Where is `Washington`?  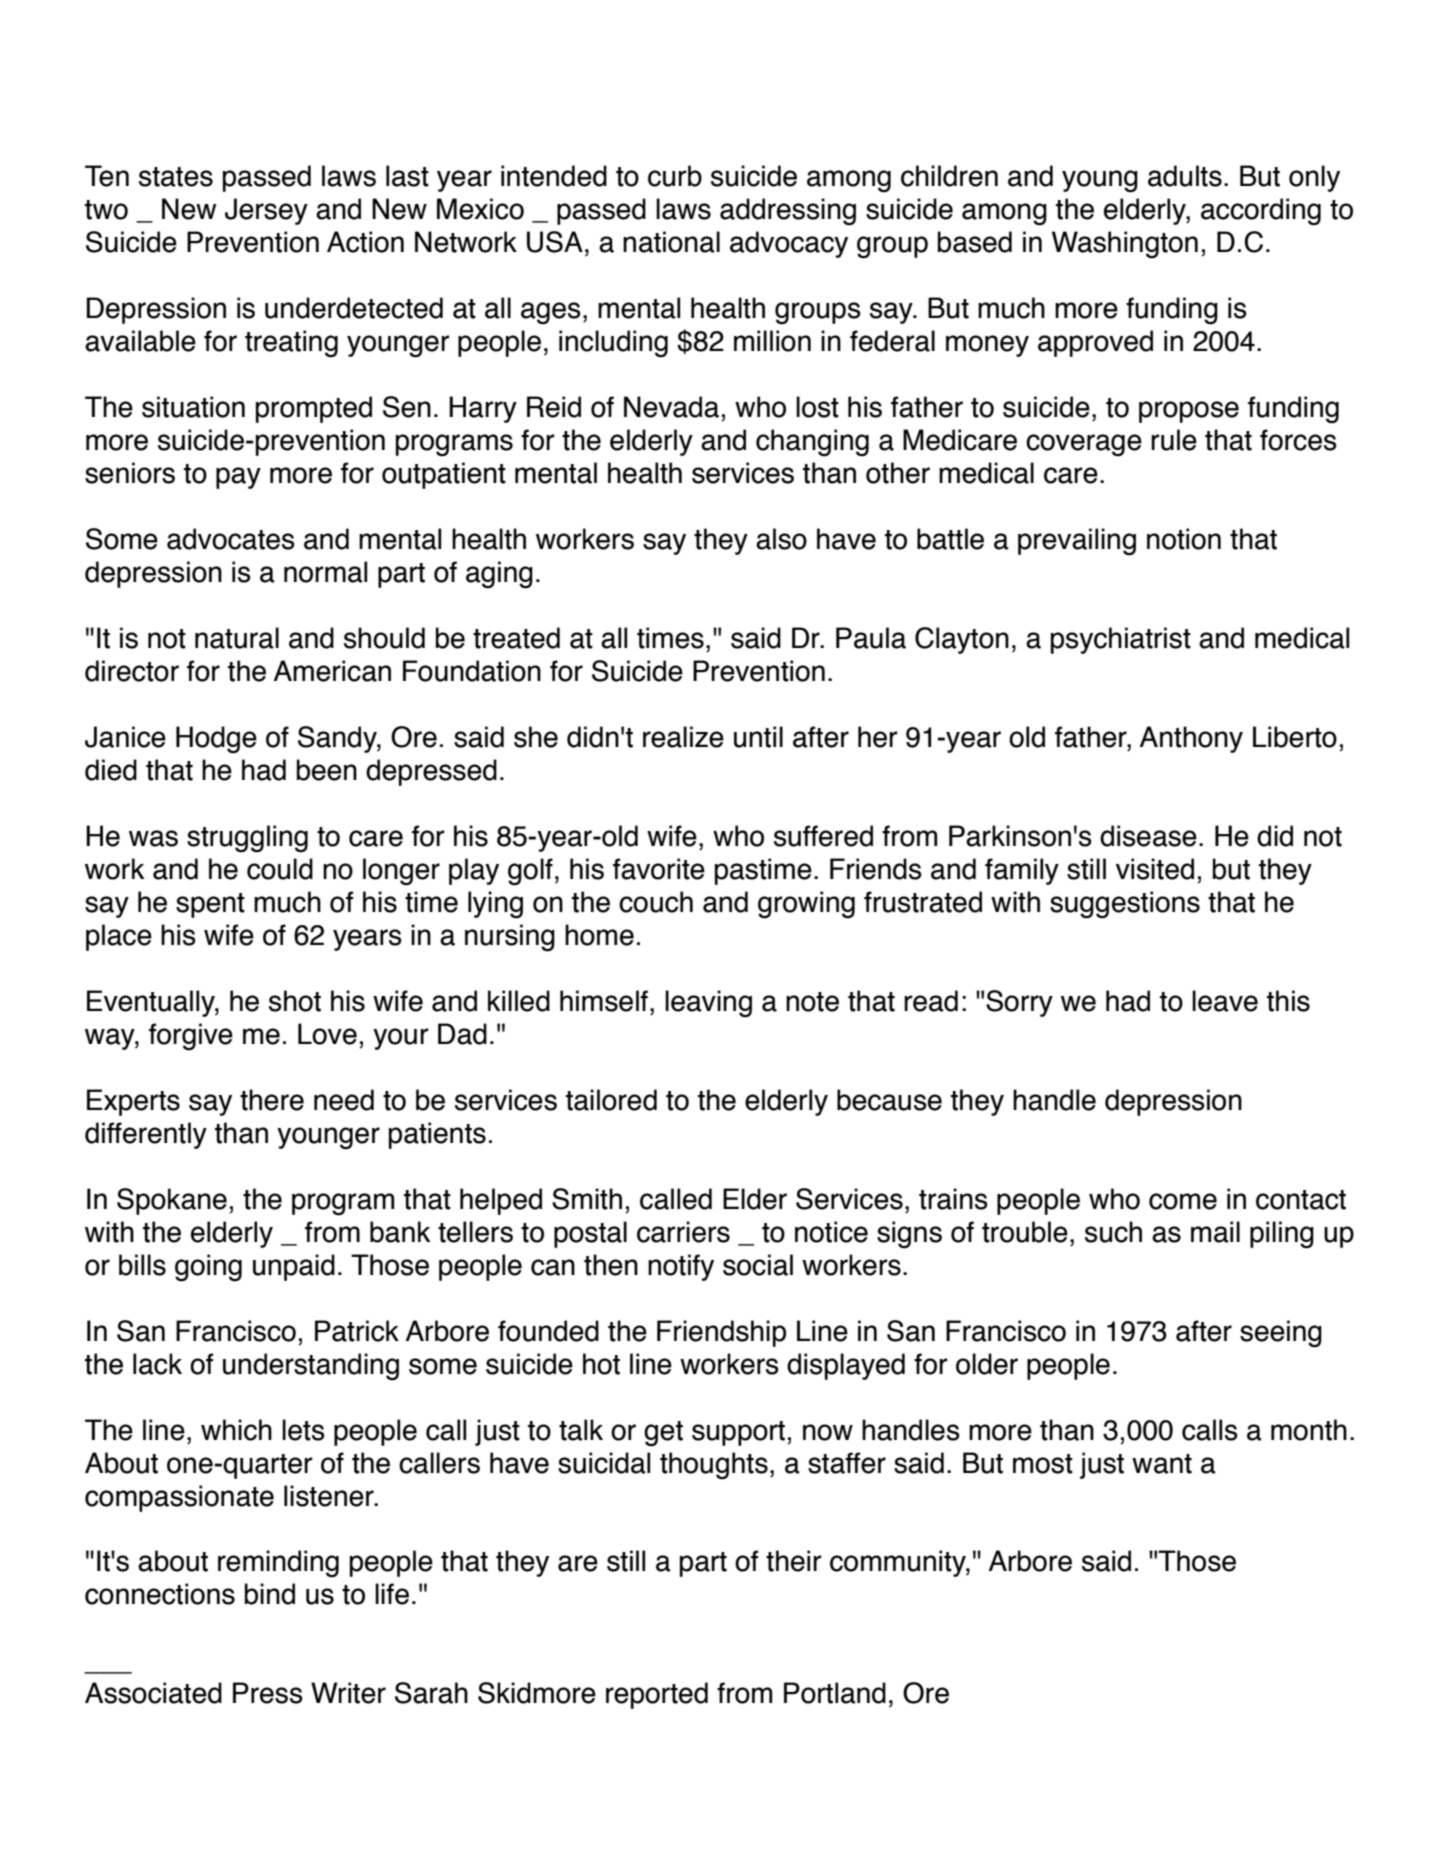 Washington is located at coordinates (1125, 244).
